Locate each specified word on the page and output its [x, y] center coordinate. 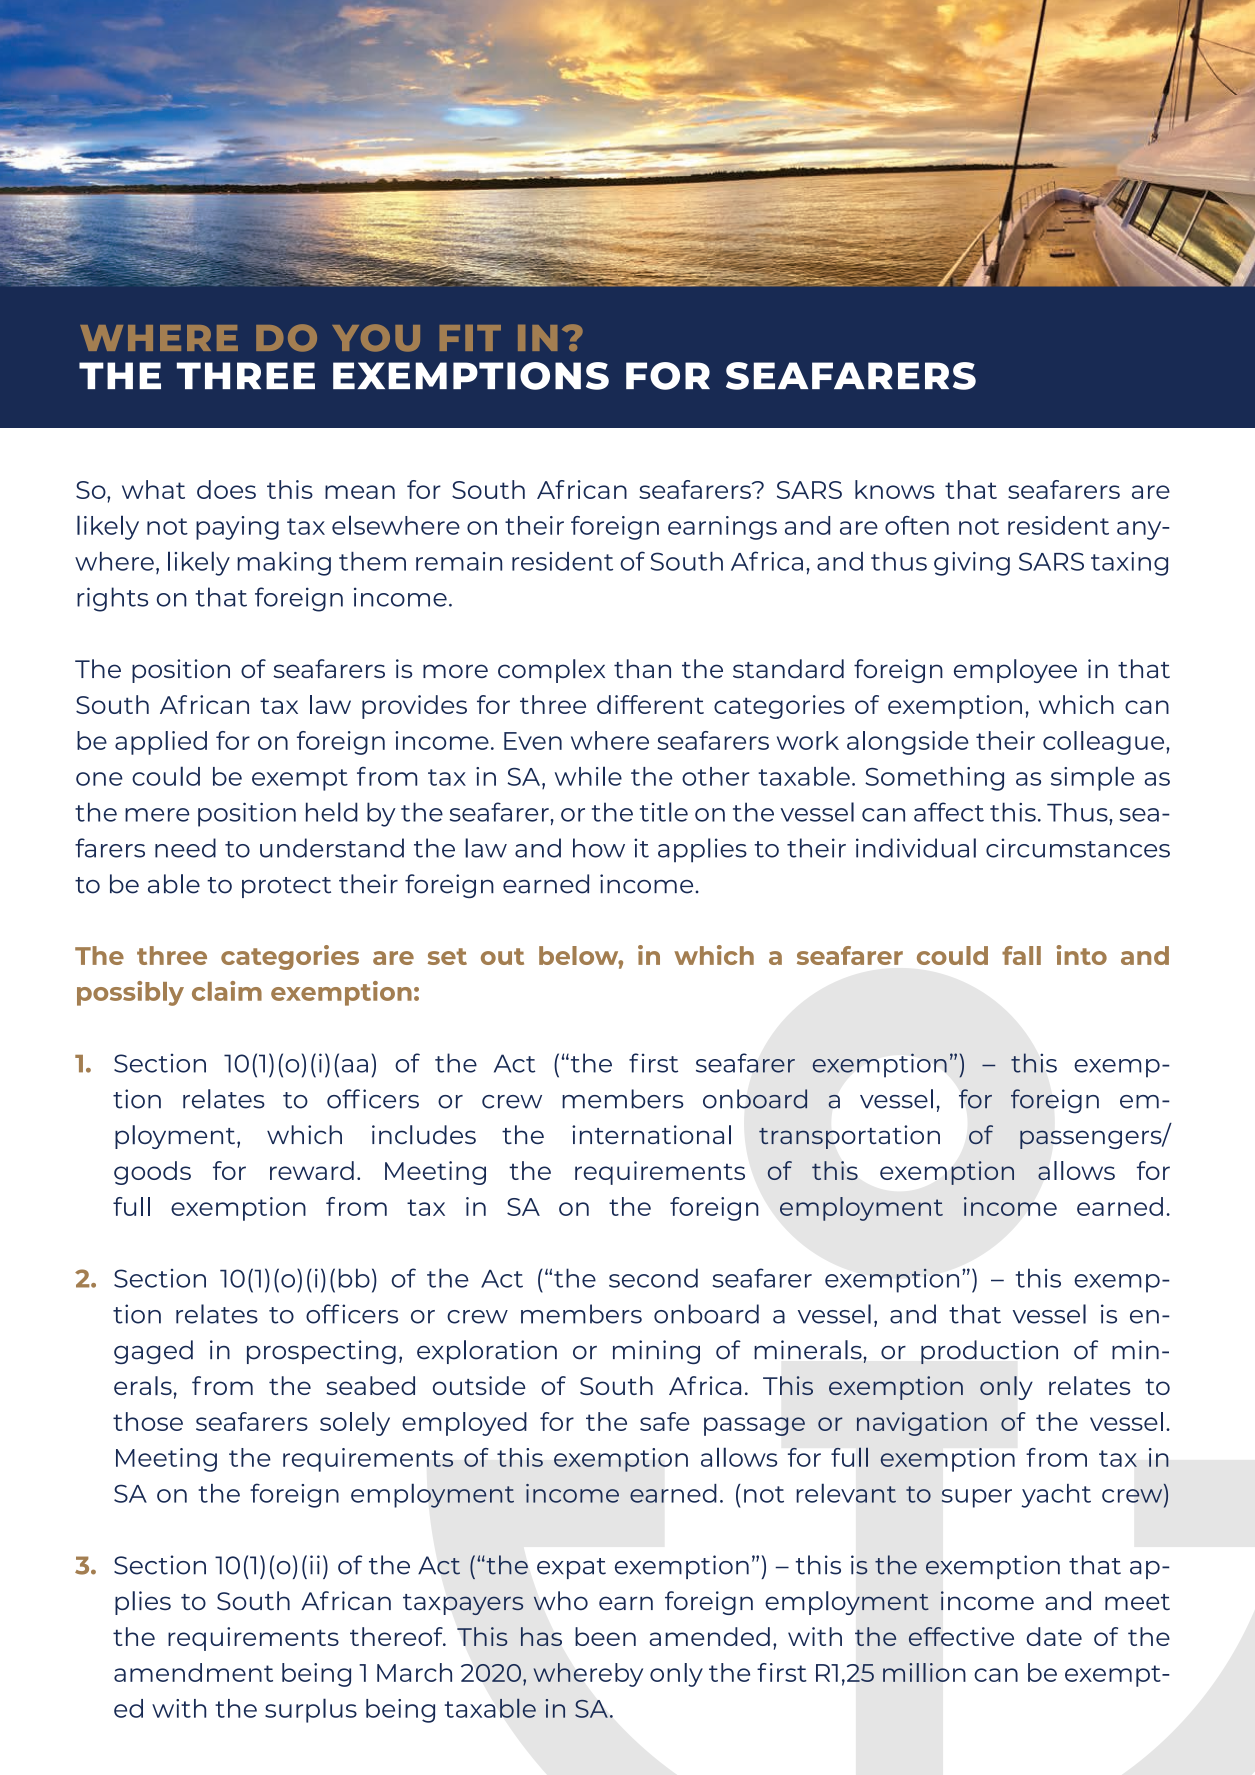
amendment [193, 1672]
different [650, 704]
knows [895, 489]
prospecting [321, 1352]
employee [1015, 671]
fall [1021, 955]
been [605, 1636]
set [447, 956]
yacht [1056, 1496]
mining [656, 1352]
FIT [470, 338]
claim [227, 991]
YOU [376, 338]
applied [161, 743]
